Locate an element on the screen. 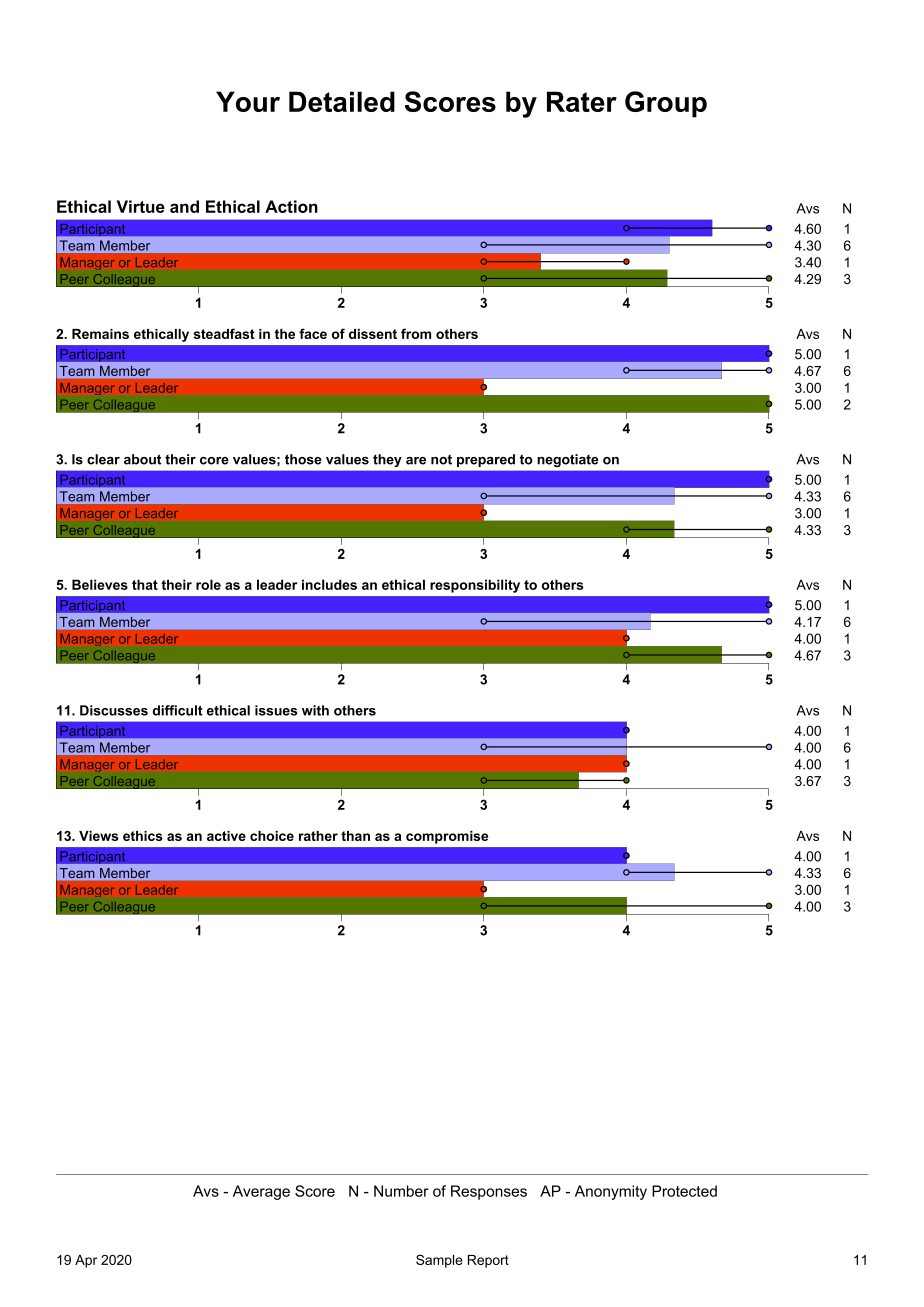 This screenshot has height=1307, width=924. Rater is located at coordinates (582, 101).
